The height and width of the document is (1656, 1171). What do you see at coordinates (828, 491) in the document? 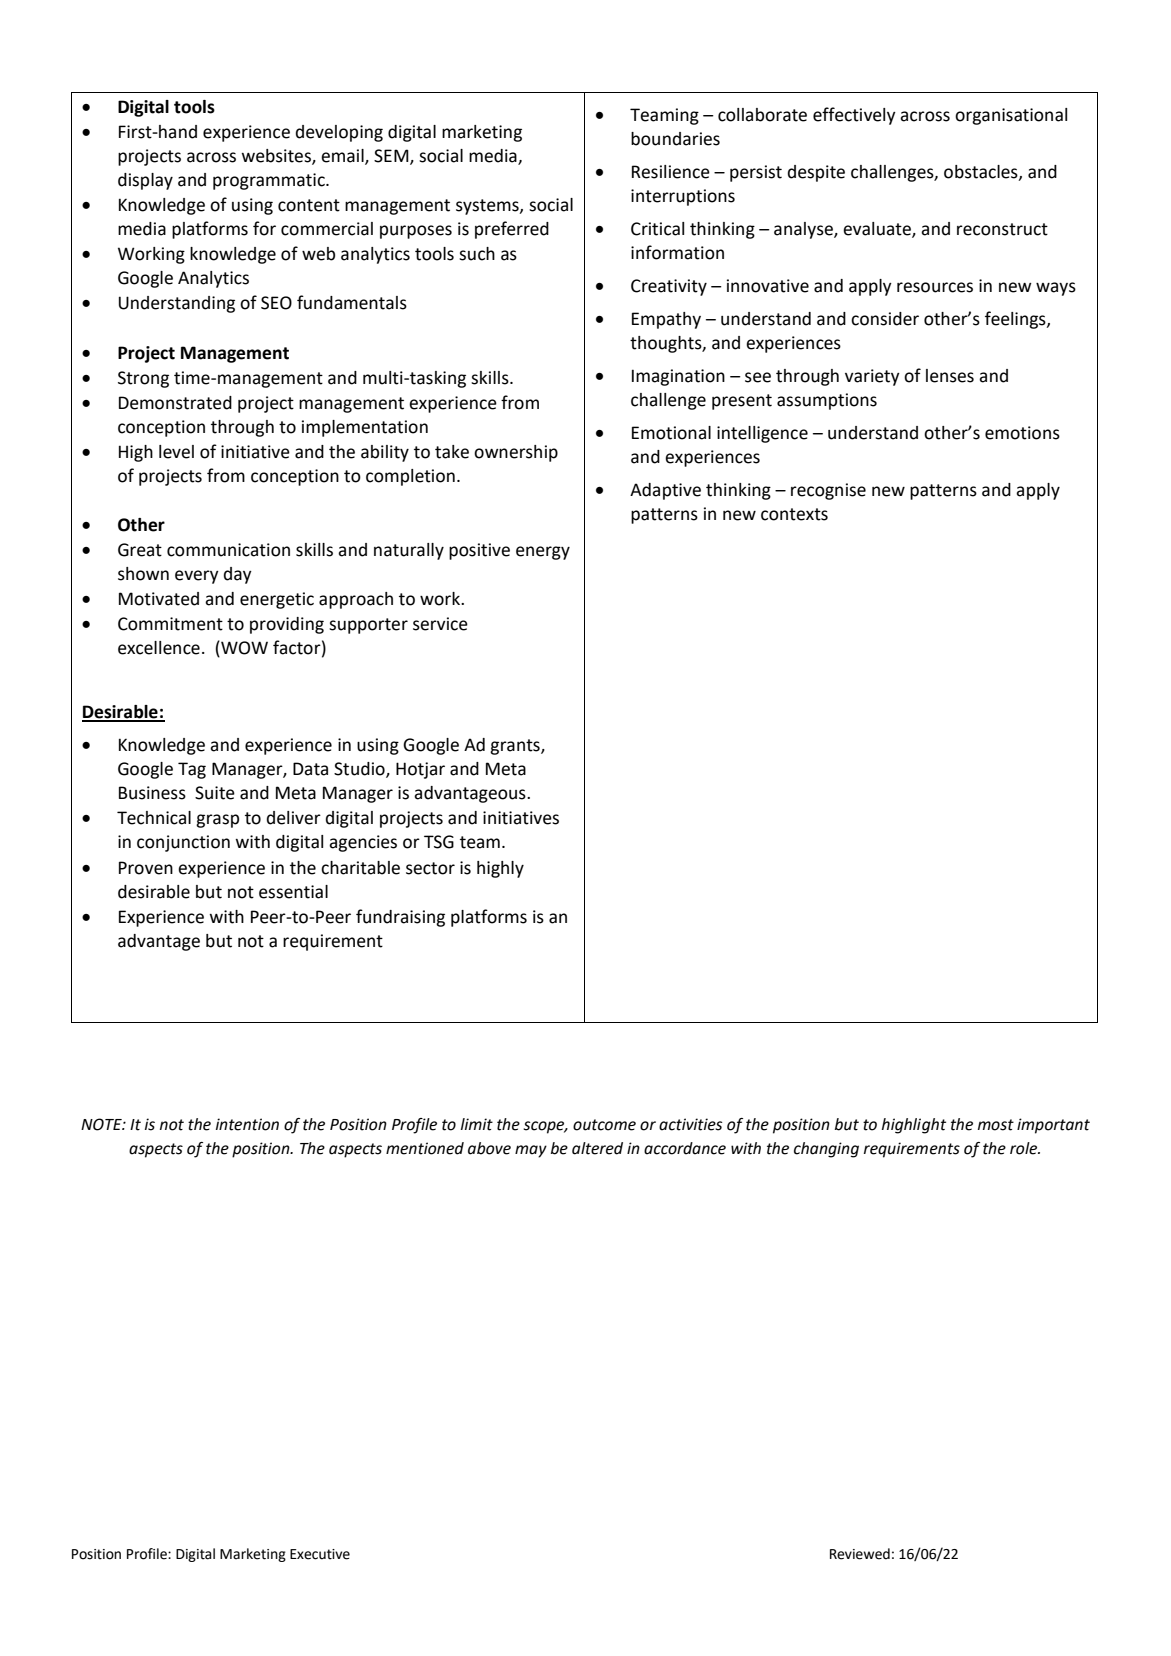
I see `recognise` at bounding box center [828, 491].
